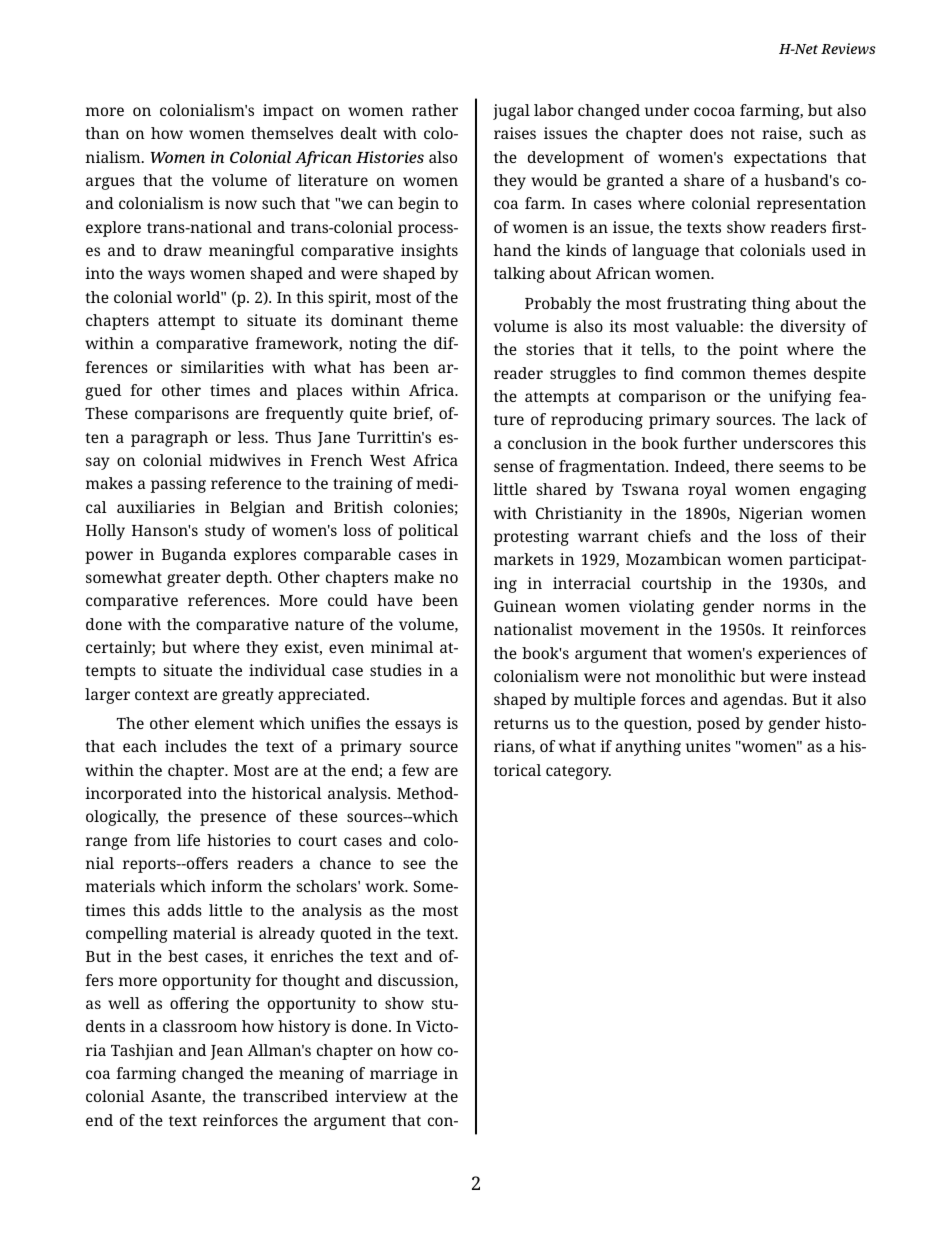 This page has width=952, height=1233. What do you see at coordinates (194, 580) in the page?
I see `greater` at bounding box center [194, 580].
